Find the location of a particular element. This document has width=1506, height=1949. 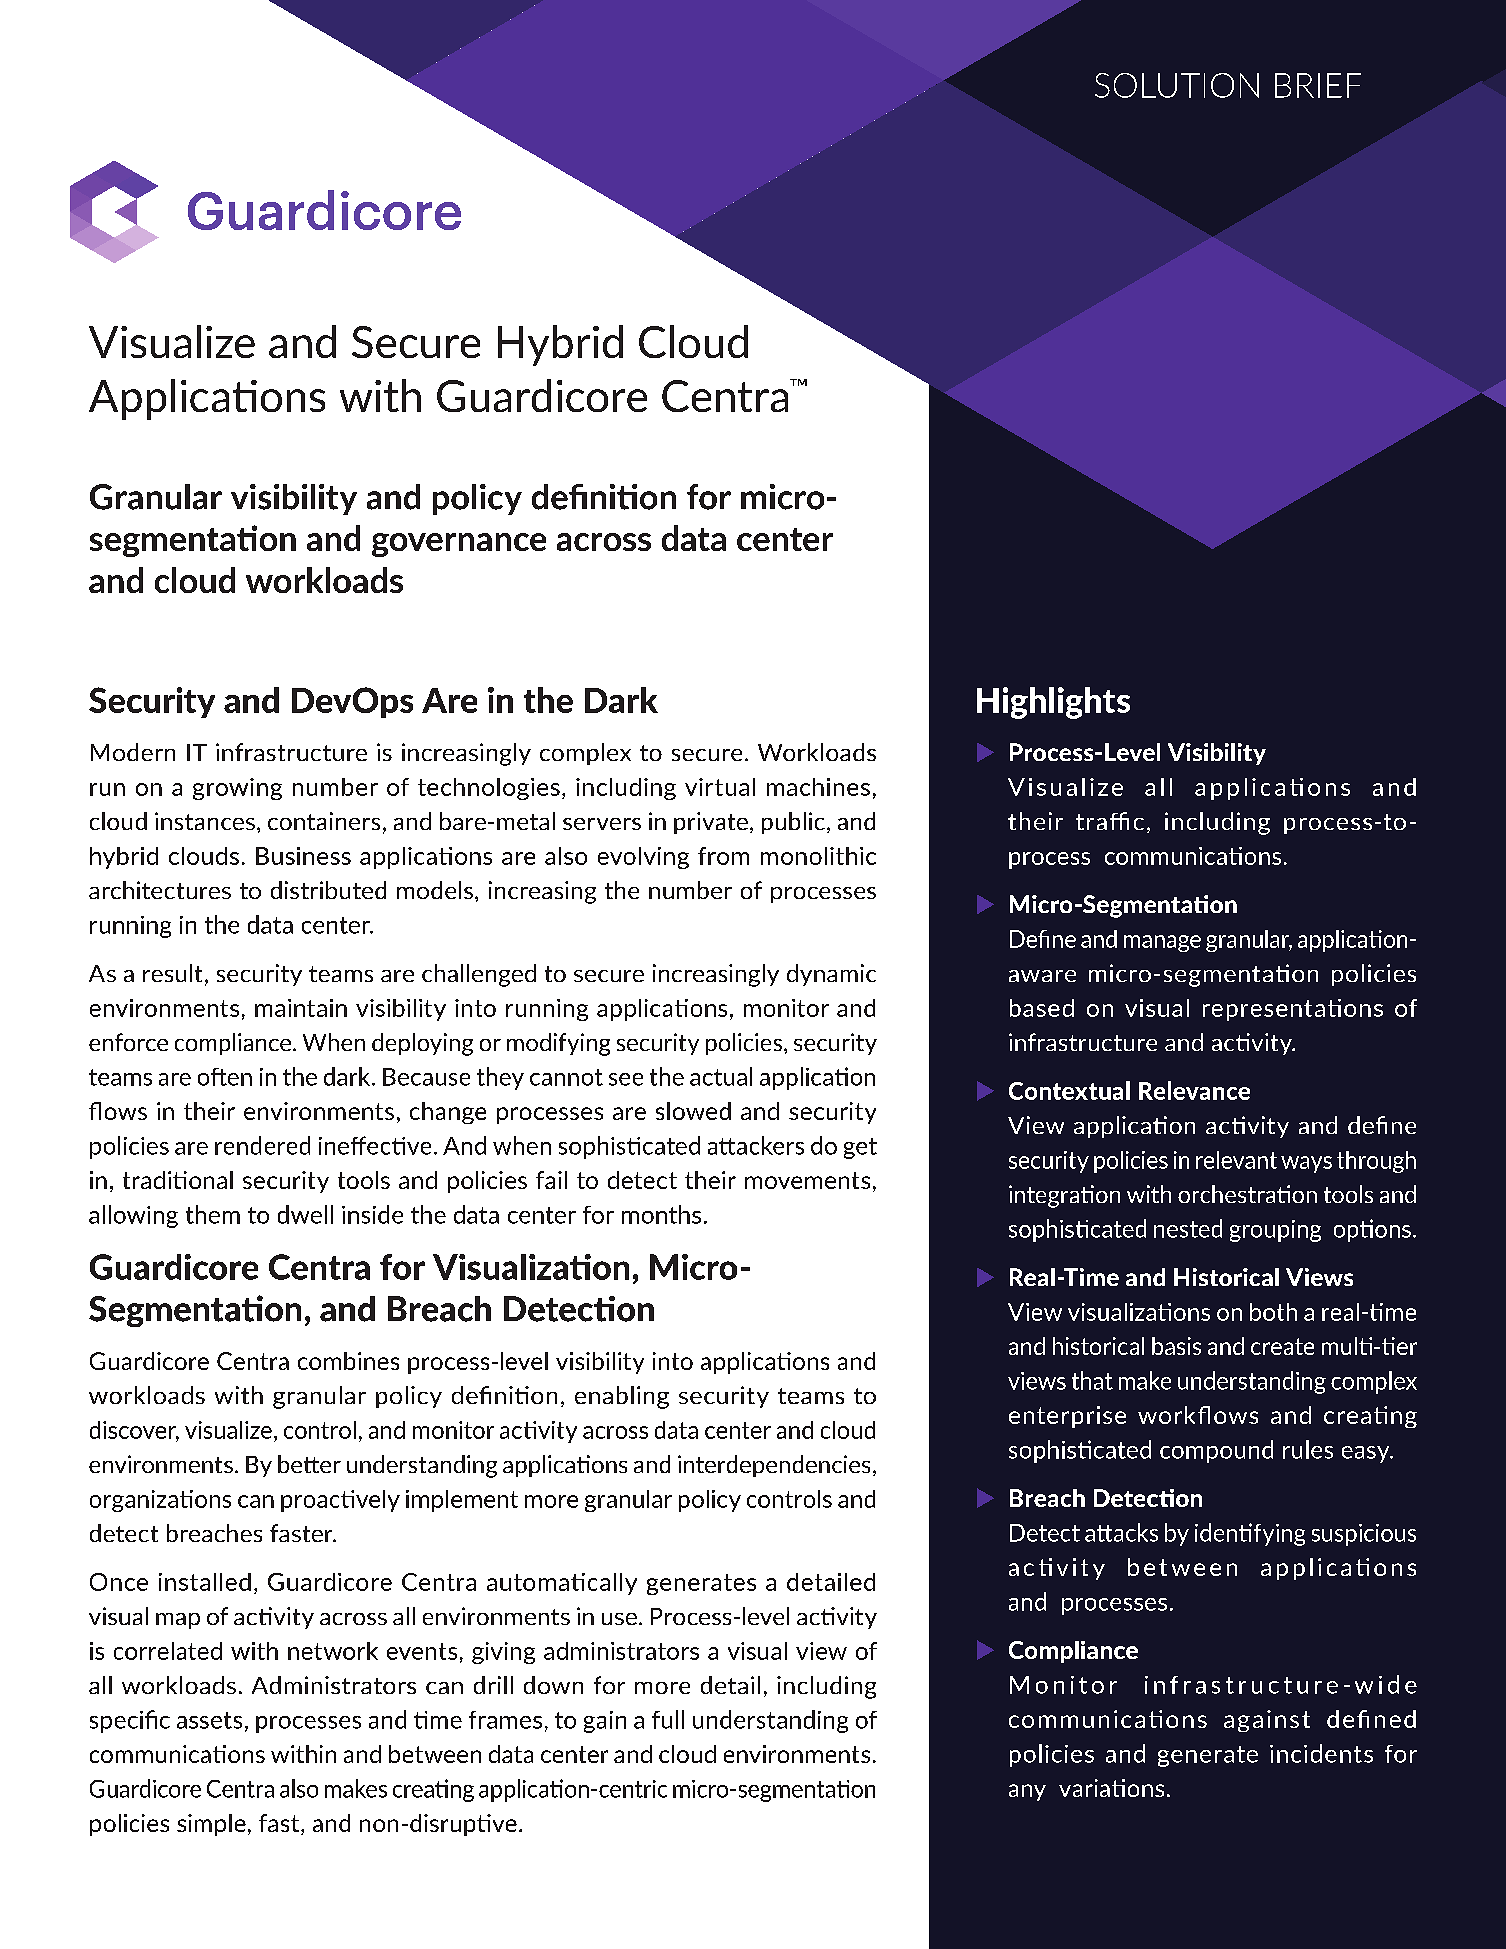

full is located at coordinates (668, 1719).
